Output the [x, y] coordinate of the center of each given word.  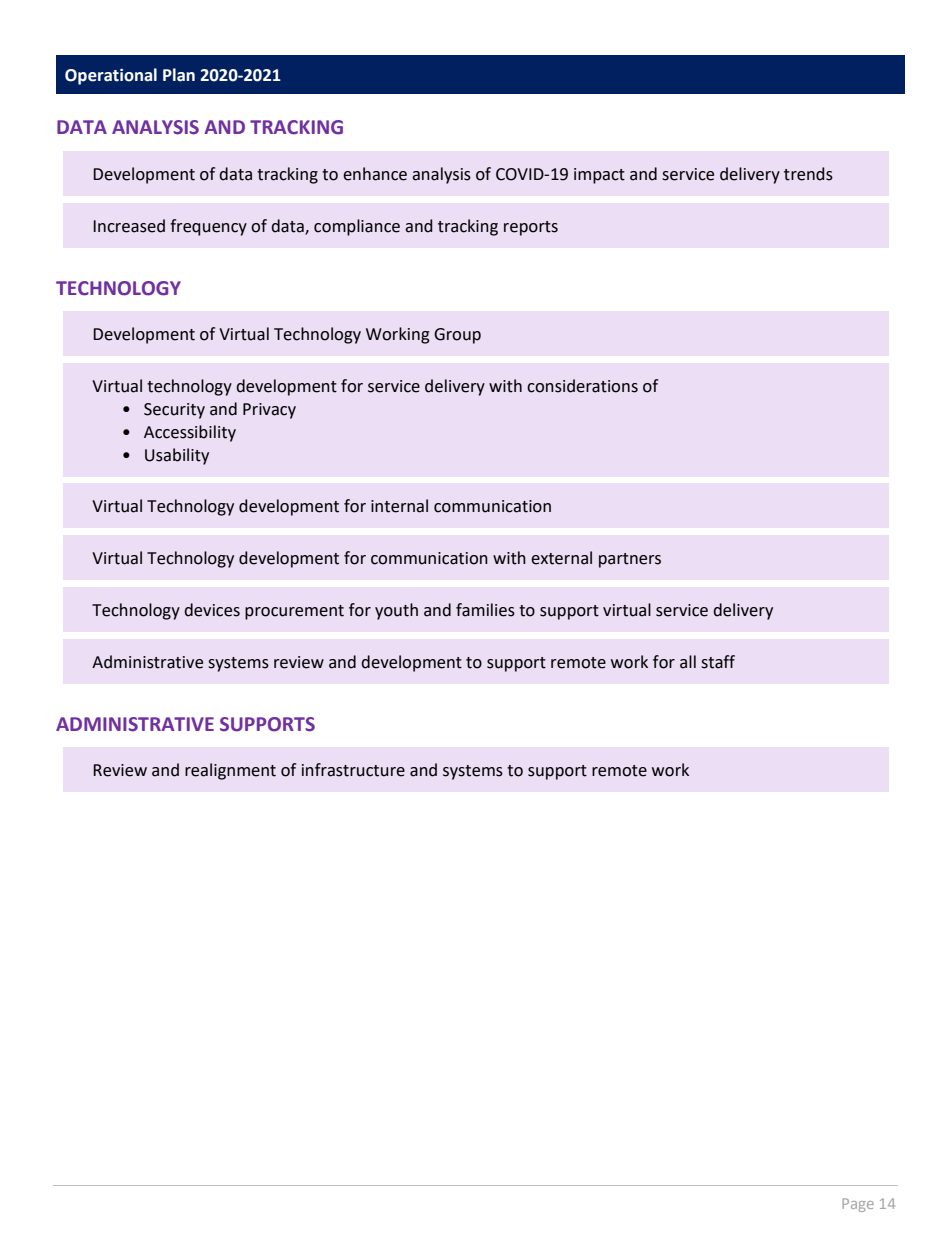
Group [457, 336]
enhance [375, 174]
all [688, 662]
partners [630, 560]
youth [396, 611]
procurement [294, 612]
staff [718, 662]
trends [808, 174]
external [561, 558]
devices [212, 610]
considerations [582, 386]
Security [174, 411]
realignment [230, 771]
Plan [179, 75]
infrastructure [353, 770]
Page [858, 1205]
